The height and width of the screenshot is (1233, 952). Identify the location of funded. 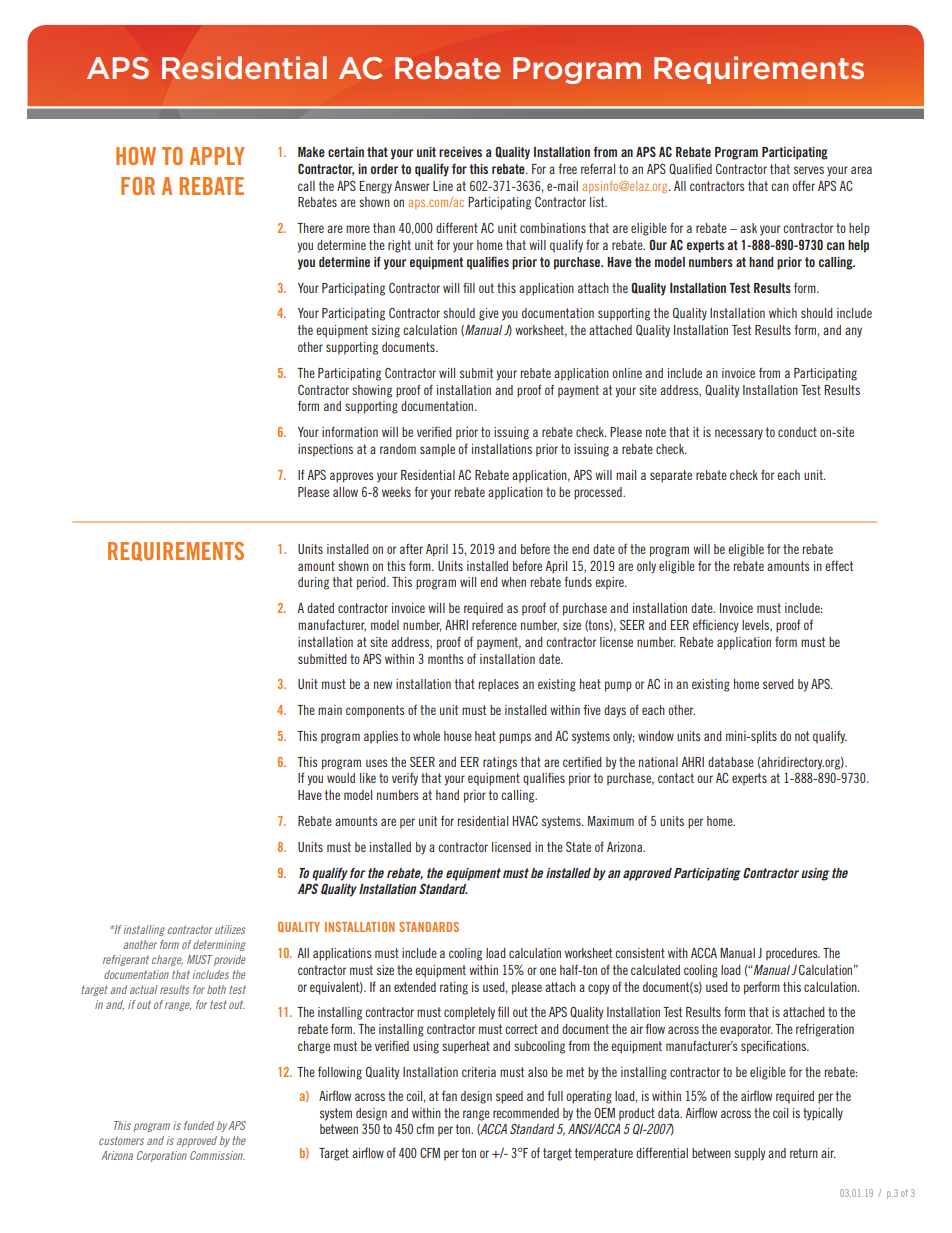
(199, 1125).
